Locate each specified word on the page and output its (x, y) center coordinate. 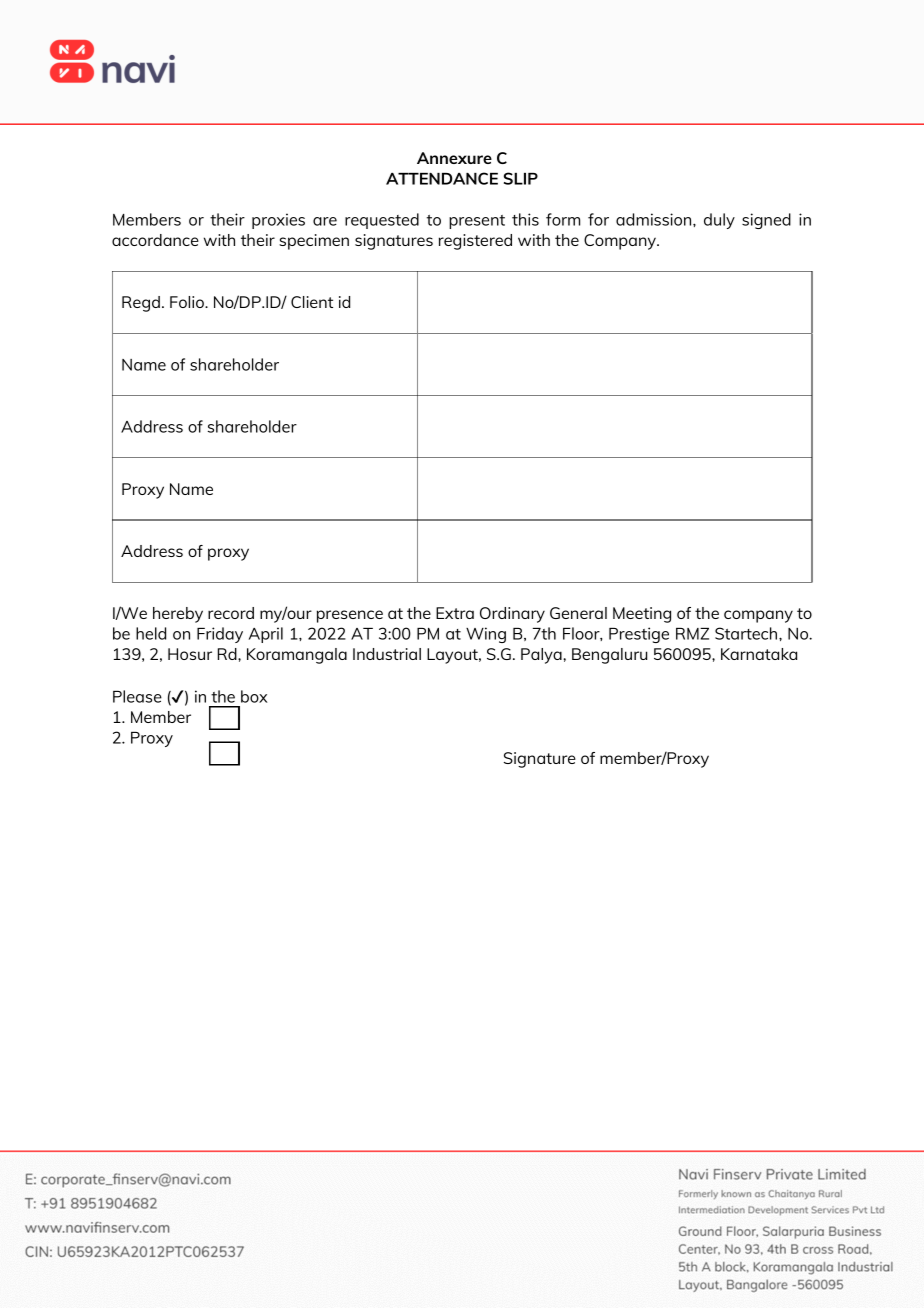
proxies (278, 221)
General (578, 613)
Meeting (642, 615)
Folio (188, 302)
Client (312, 302)
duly (719, 221)
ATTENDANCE (442, 178)
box (254, 696)
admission (655, 219)
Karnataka (759, 654)
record (231, 613)
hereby (178, 615)
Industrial (387, 654)
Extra (455, 613)
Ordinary (512, 615)
